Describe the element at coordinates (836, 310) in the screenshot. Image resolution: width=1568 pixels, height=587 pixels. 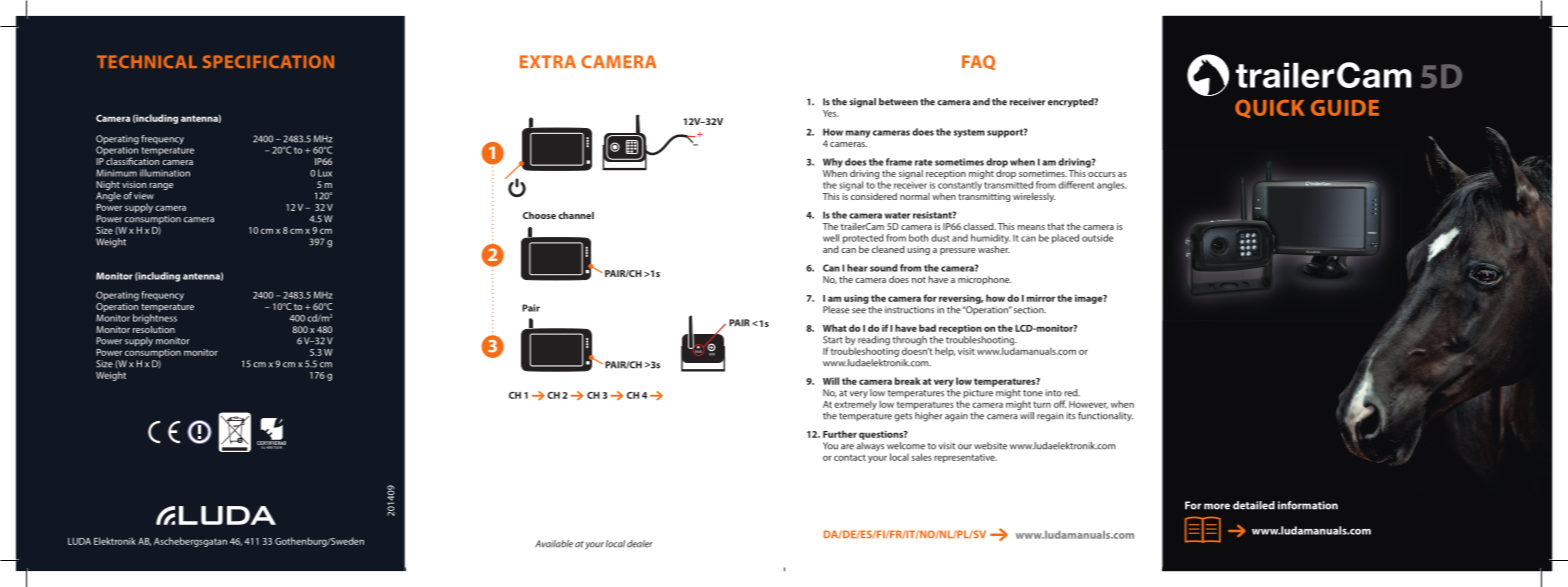
I see `Please` at that location.
